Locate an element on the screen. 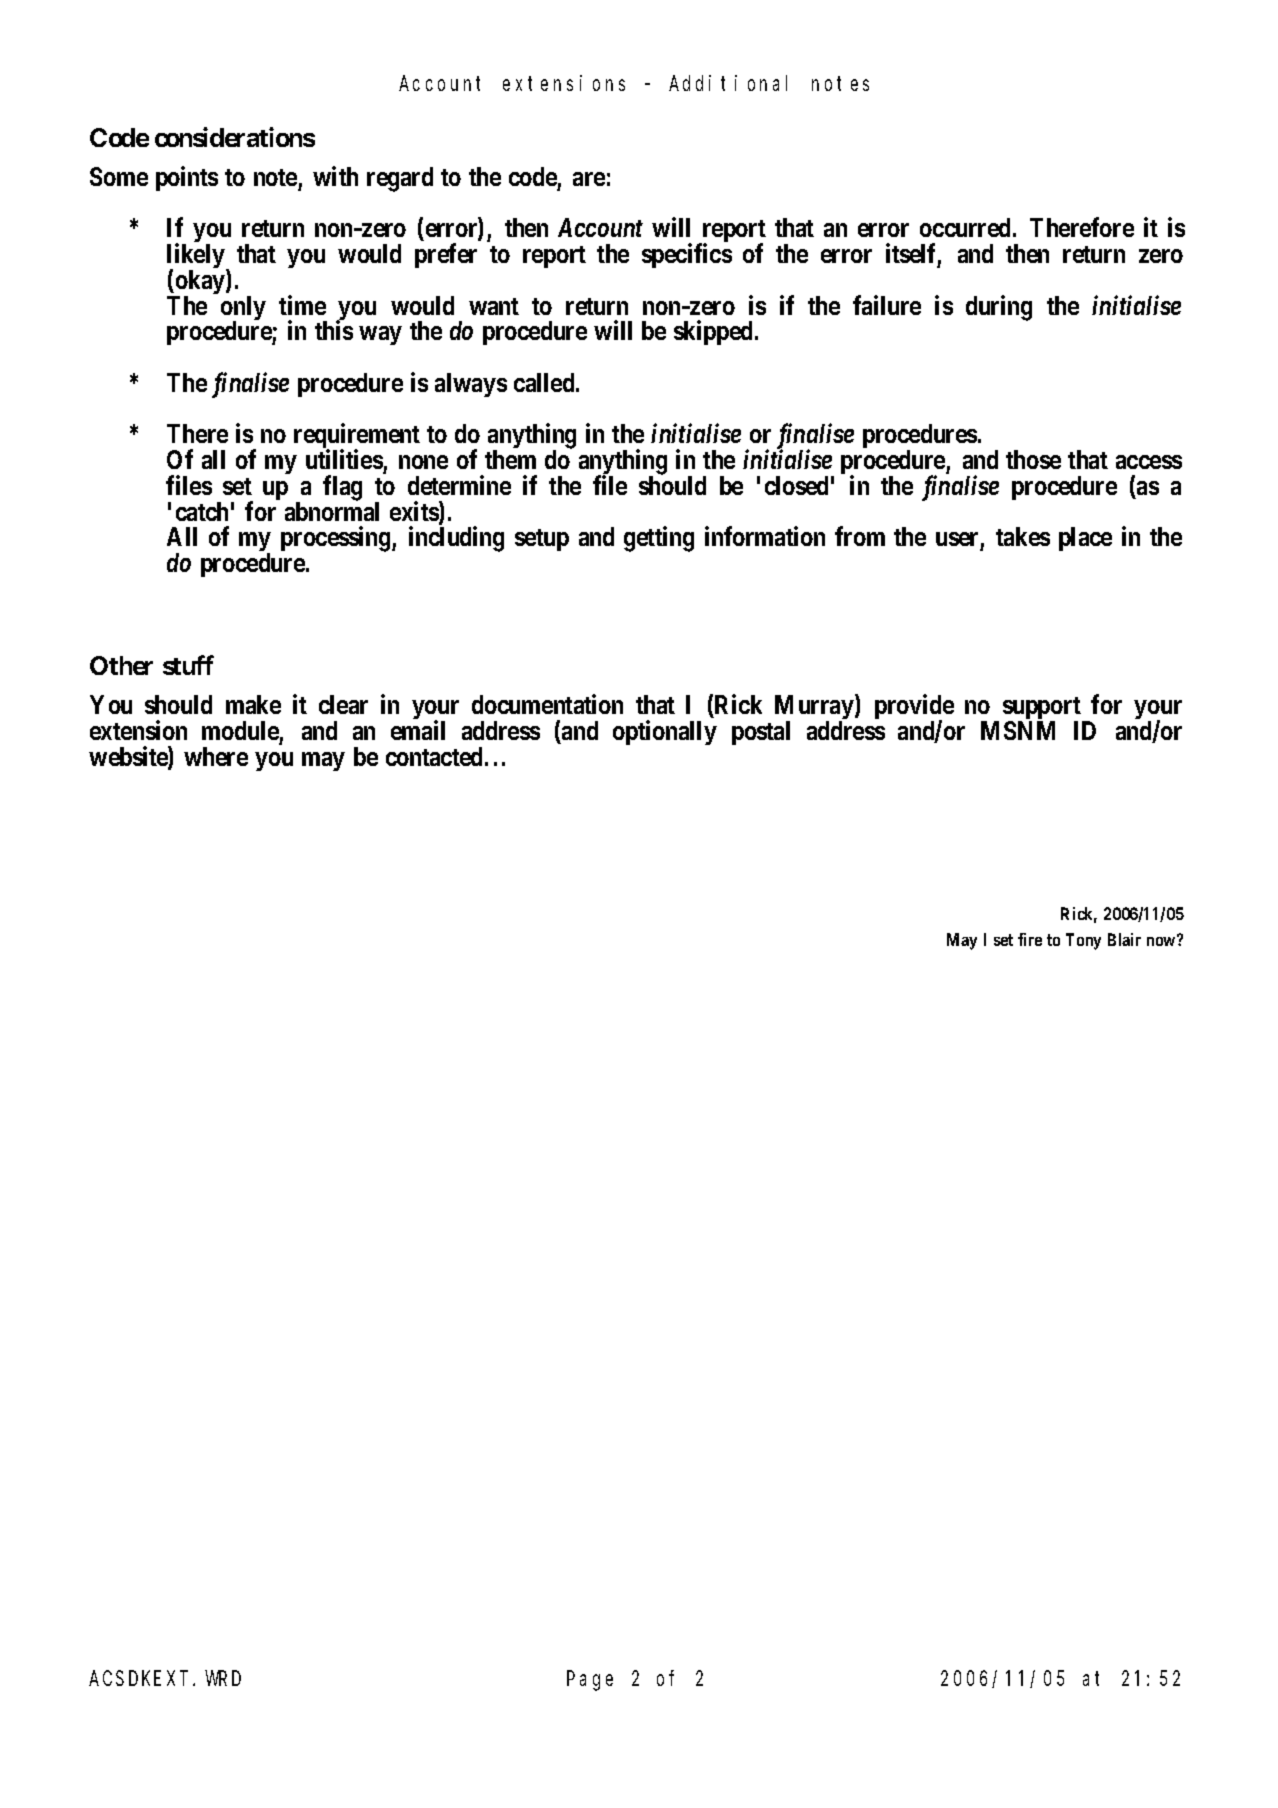  occurred is located at coordinates (968, 227).
